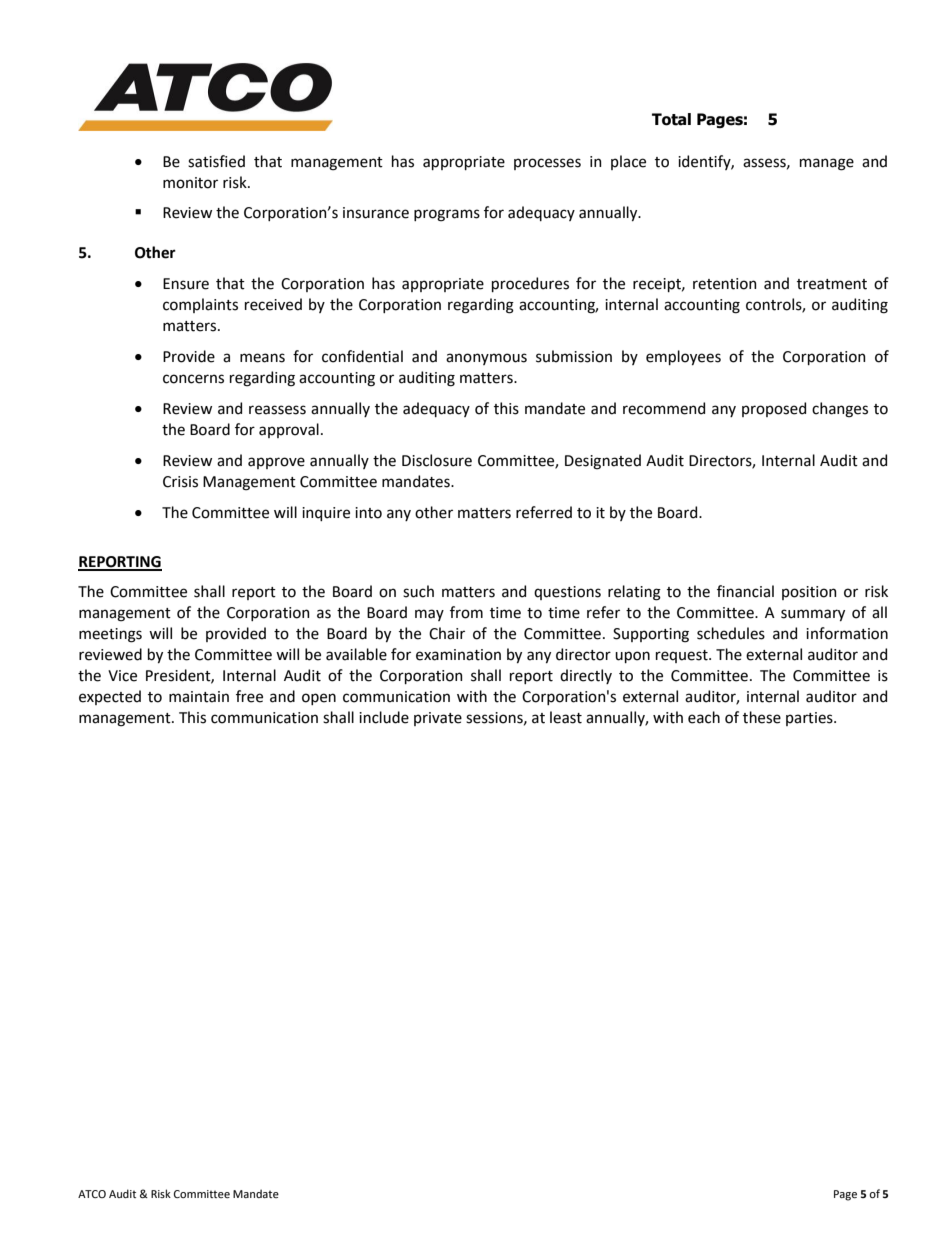 The width and height of the screenshot is (952, 1233). What do you see at coordinates (725, 284) in the screenshot?
I see `retention` at bounding box center [725, 284].
